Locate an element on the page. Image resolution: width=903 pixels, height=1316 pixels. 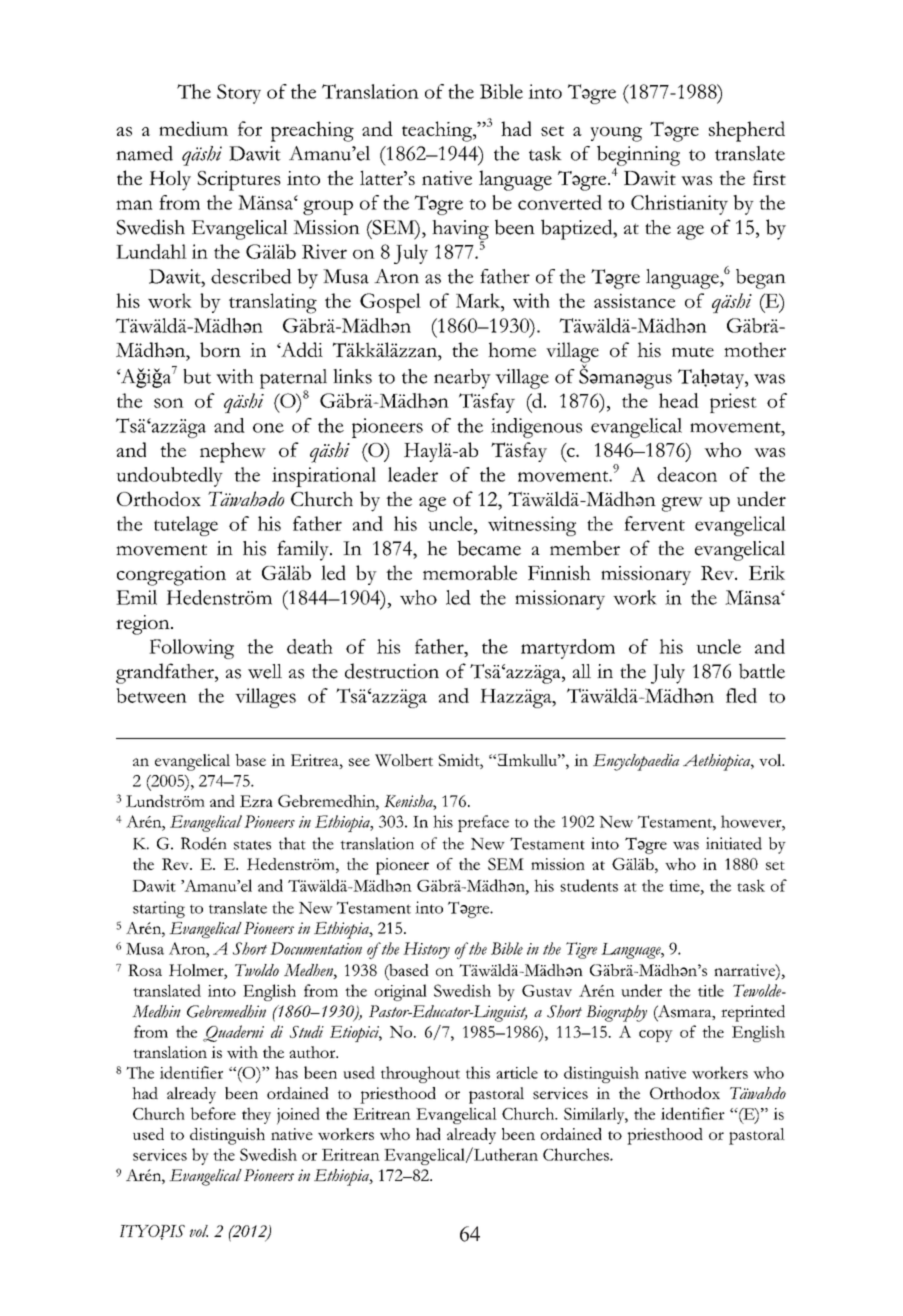
battle is located at coordinates (762, 671).
